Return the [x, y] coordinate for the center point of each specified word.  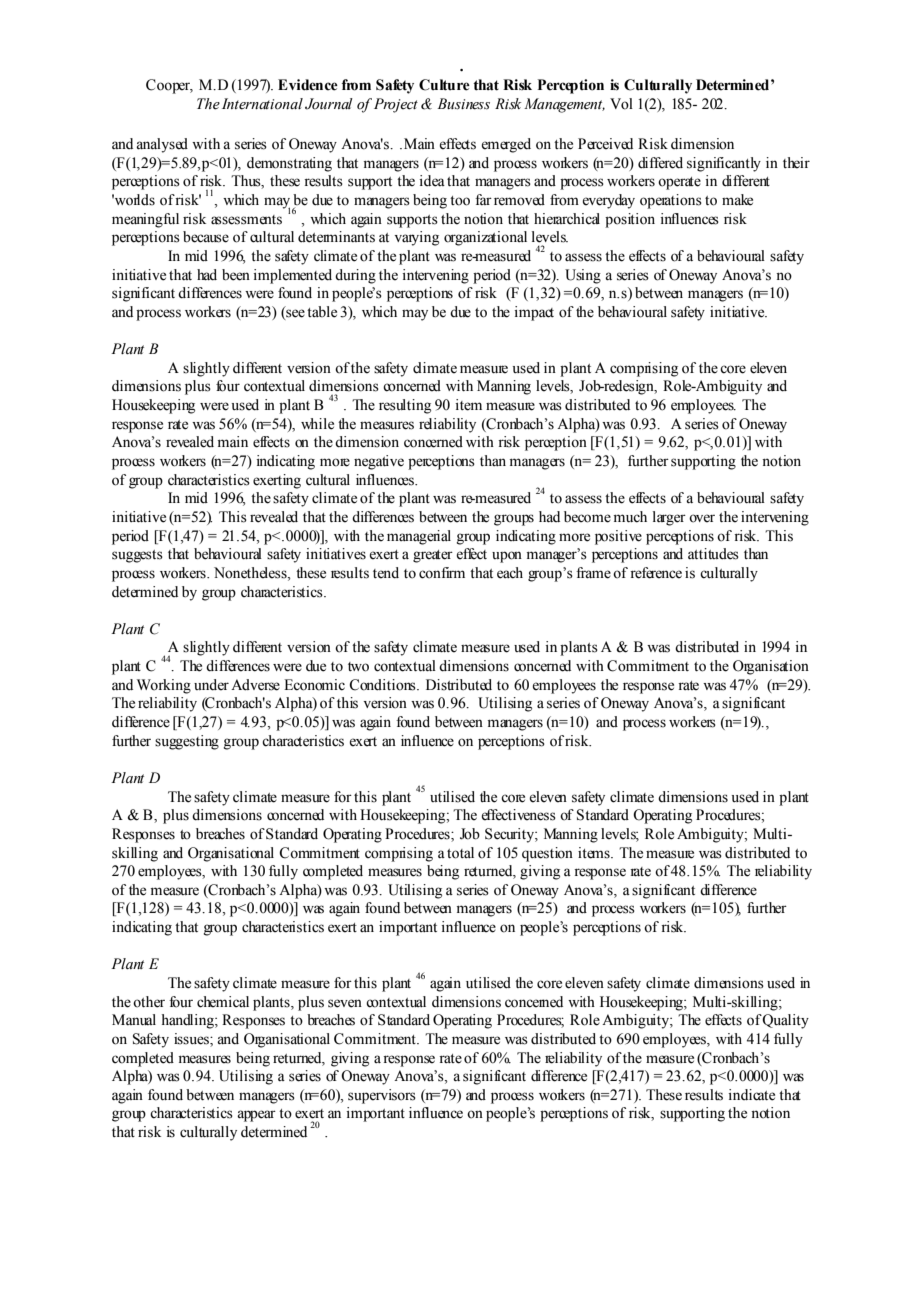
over [702, 518]
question [547, 854]
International [262, 104]
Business [463, 104]
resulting [405, 406]
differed [660, 163]
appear [256, 1116]
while [317, 424]
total [460, 853]
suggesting [187, 742]
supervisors [382, 1096]
